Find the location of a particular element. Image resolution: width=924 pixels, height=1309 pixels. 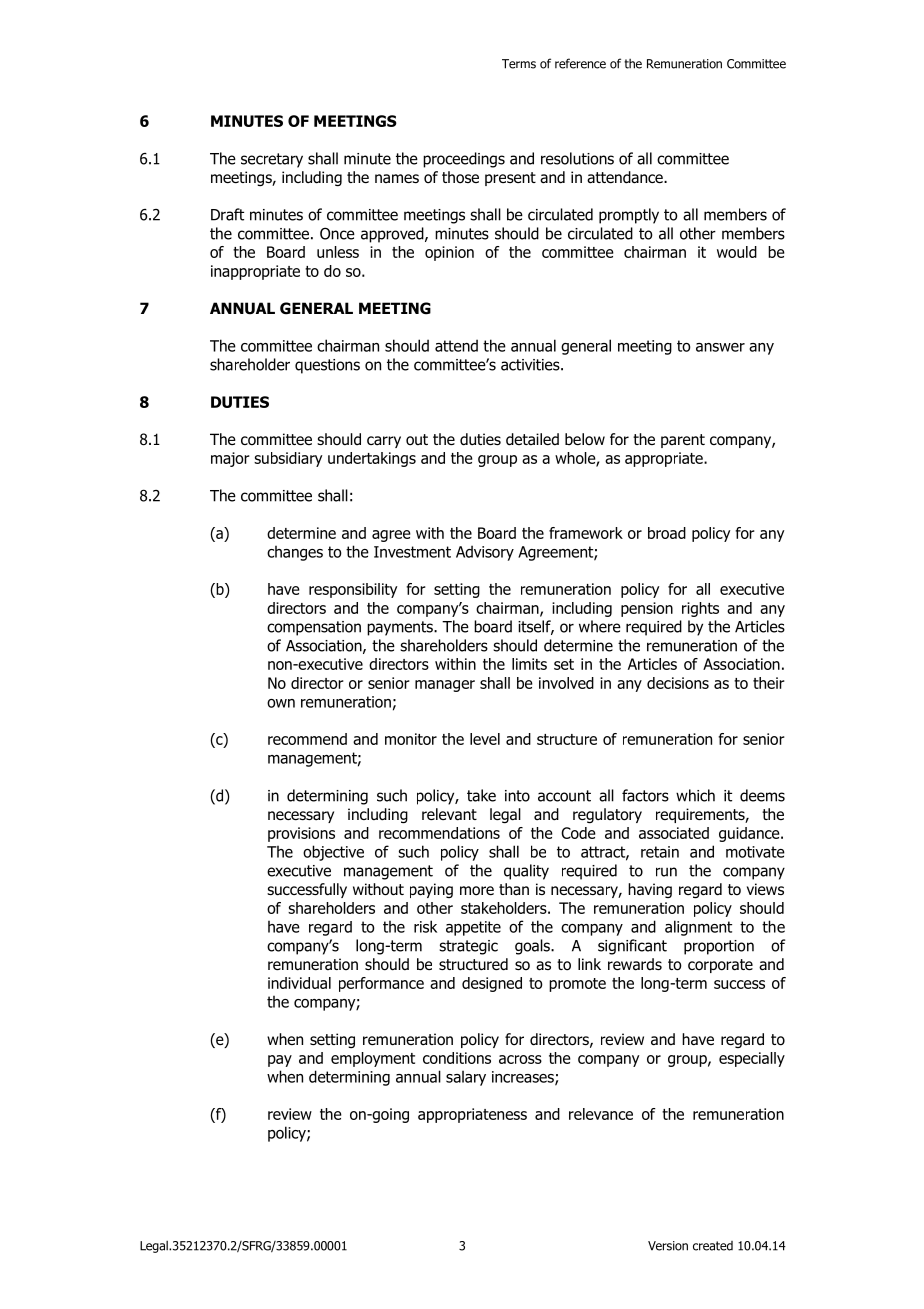

alignment is located at coordinates (698, 928).
